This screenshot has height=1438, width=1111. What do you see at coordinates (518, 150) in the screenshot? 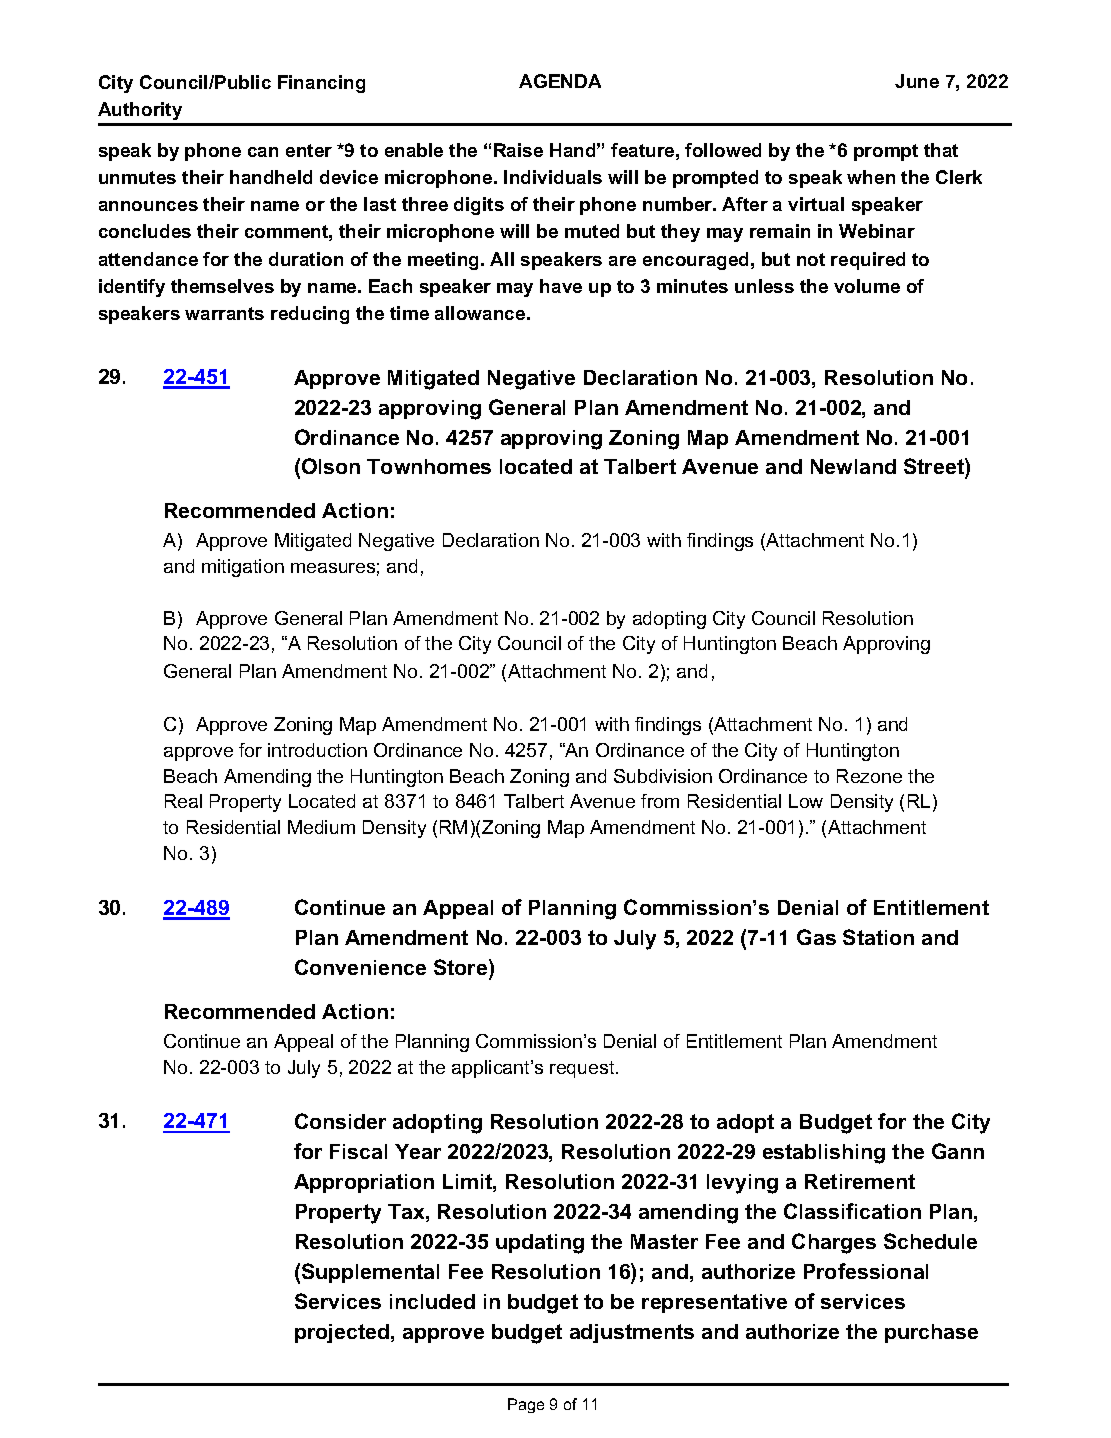
I see `Raise` at bounding box center [518, 150].
